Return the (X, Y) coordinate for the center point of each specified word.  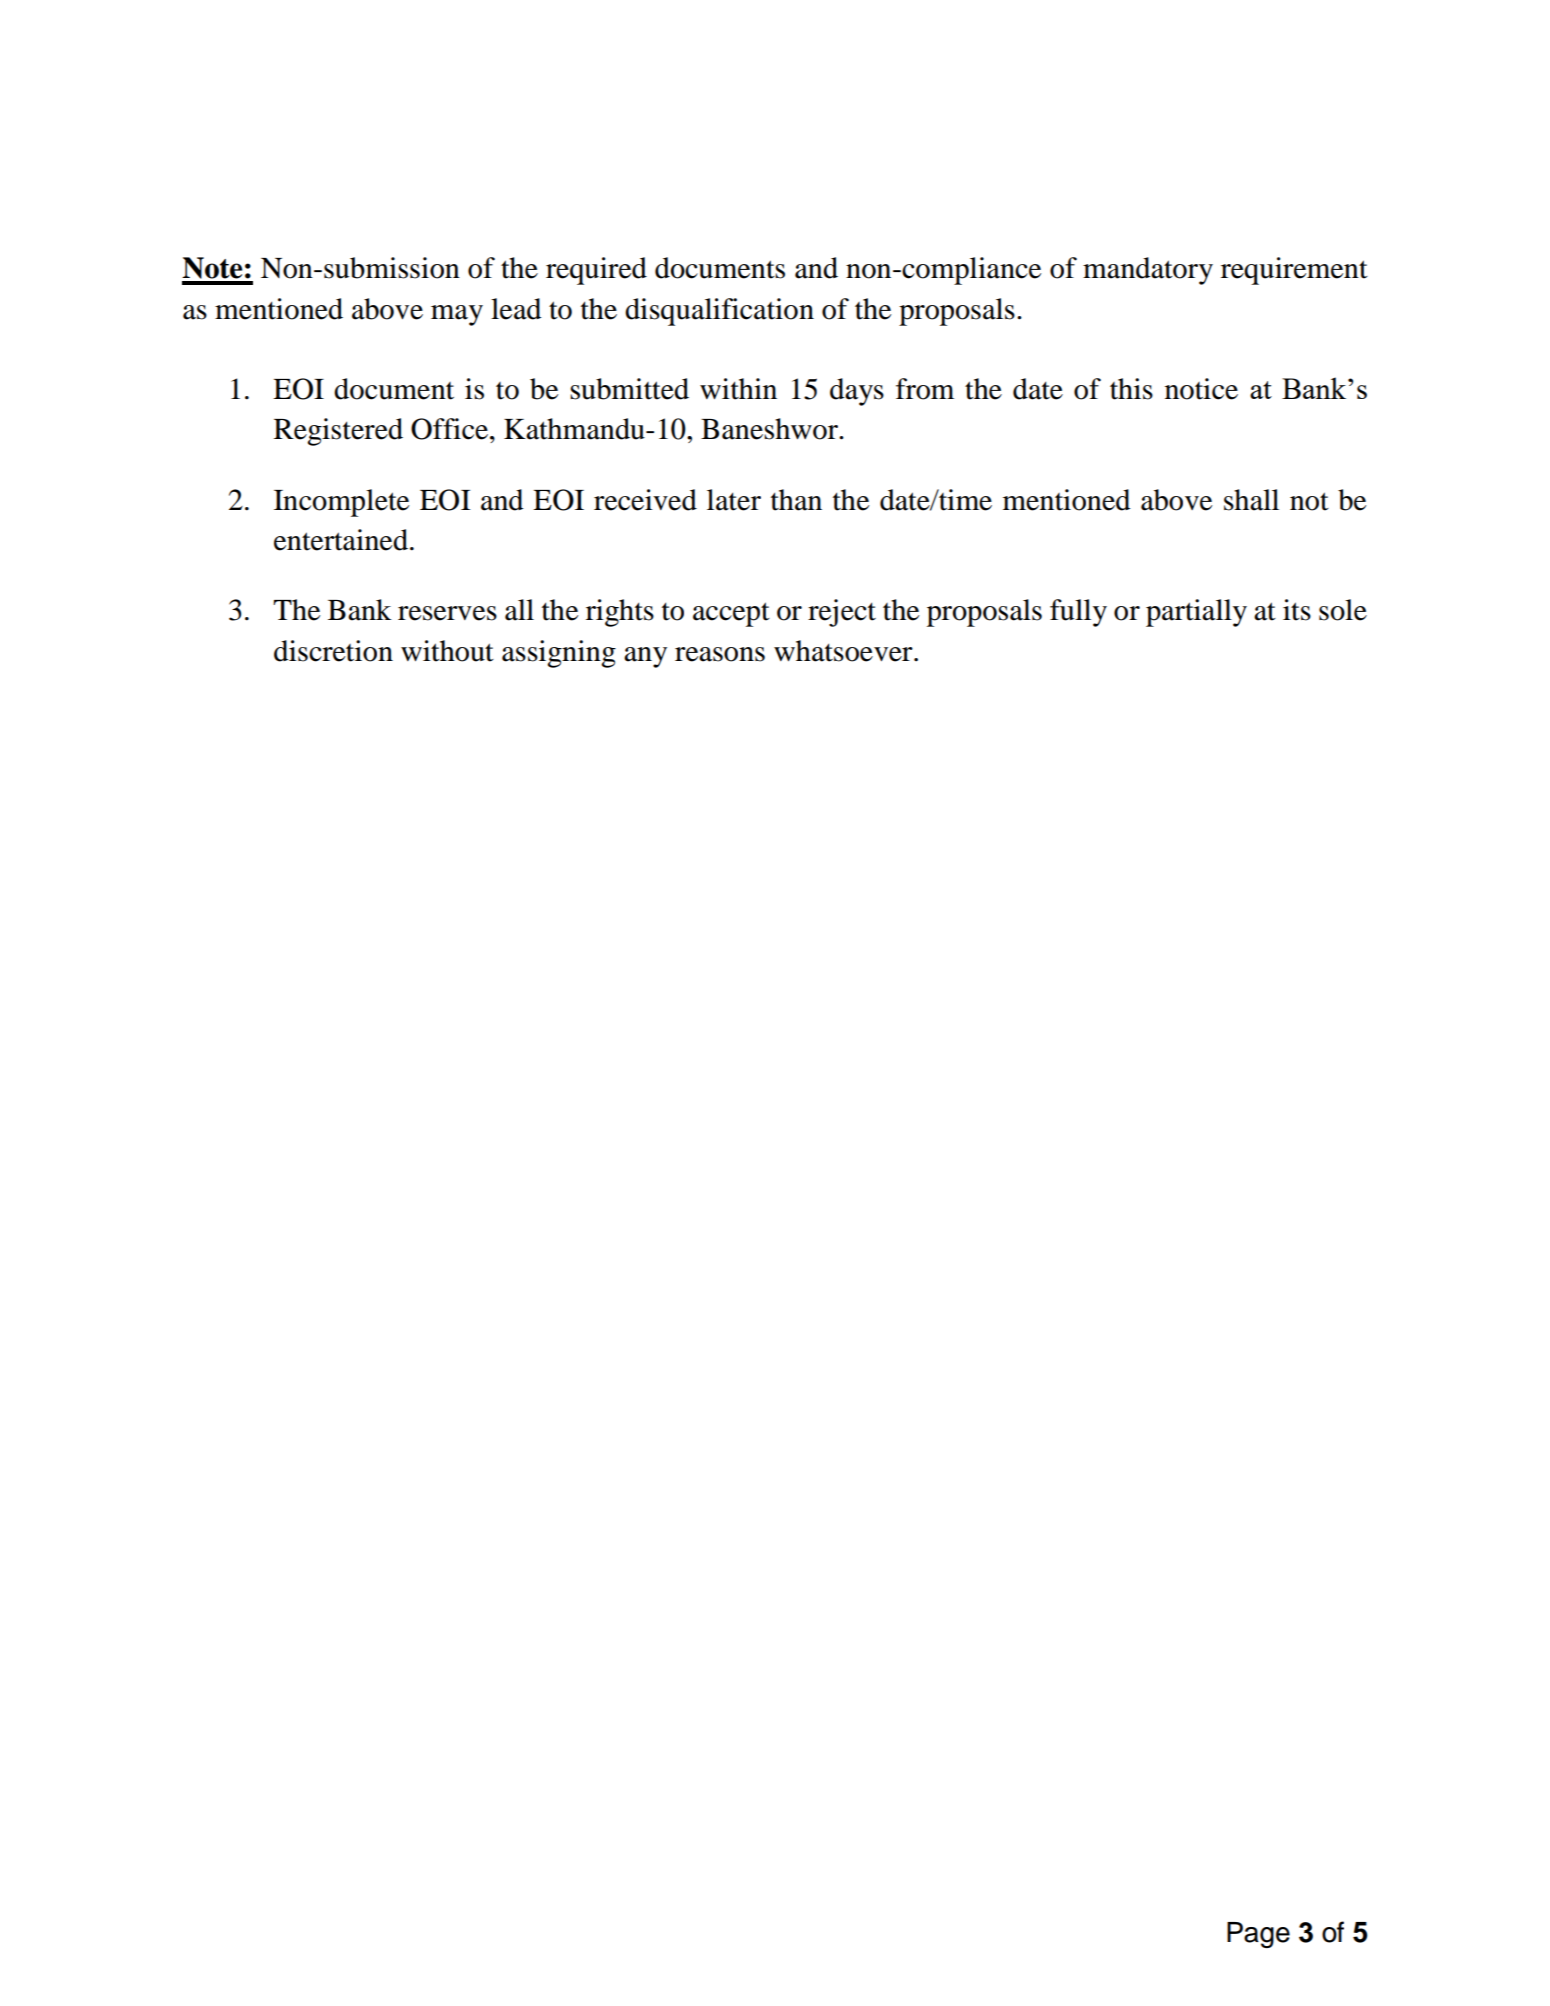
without (447, 651)
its (1297, 610)
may (457, 315)
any (645, 657)
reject (842, 613)
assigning (559, 654)
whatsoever (844, 651)
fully (1078, 613)
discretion (333, 651)
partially (1196, 613)
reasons (720, 654)
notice (1201, 389)
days (857, 392)
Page (1258, 1935)
